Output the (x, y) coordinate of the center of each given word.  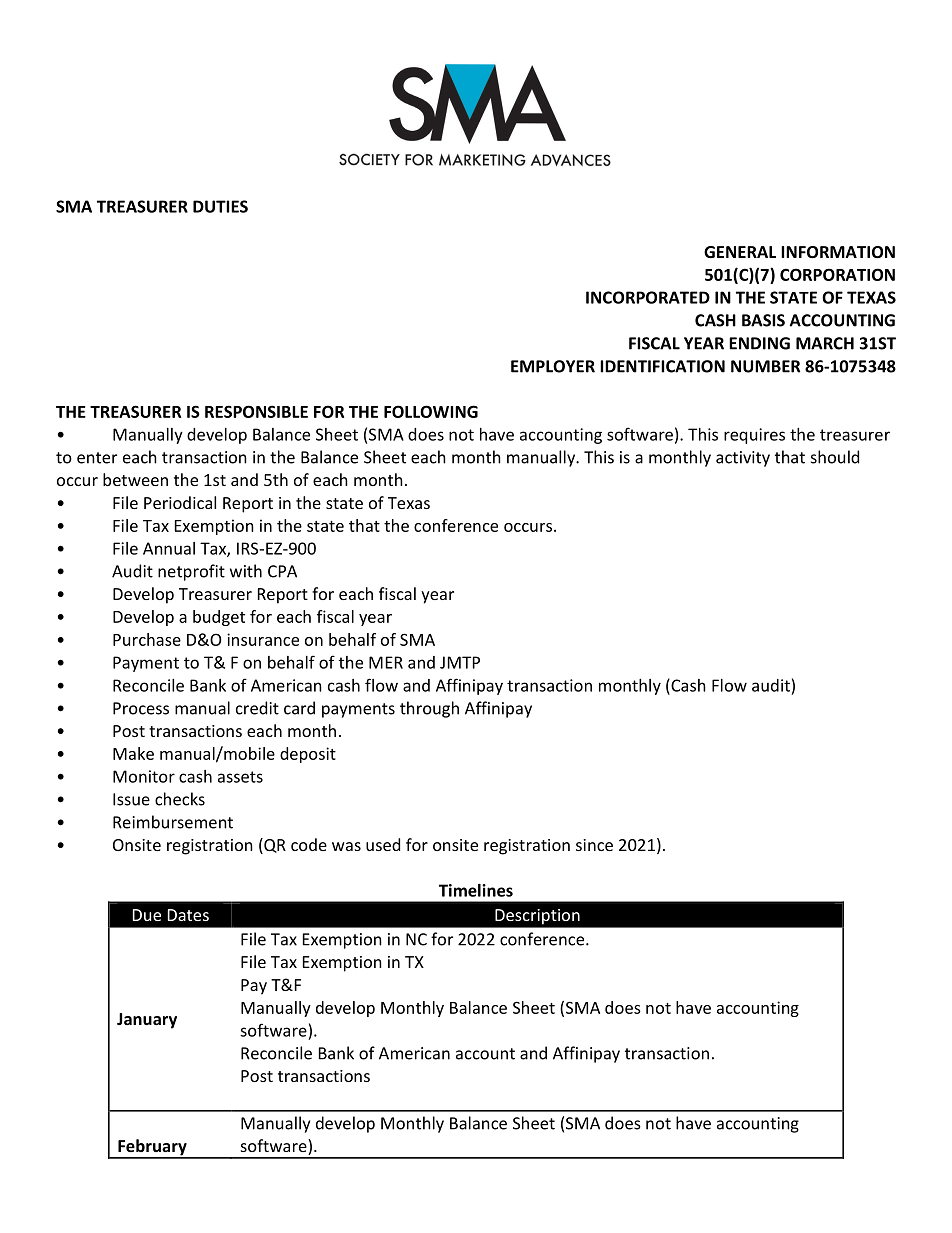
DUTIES (220, 206)
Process (141, 708)
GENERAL (740, 252)
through (429, 709)
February (152, 1148)
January (147, 1021)
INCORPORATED (648, 297)
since (594, 845)
